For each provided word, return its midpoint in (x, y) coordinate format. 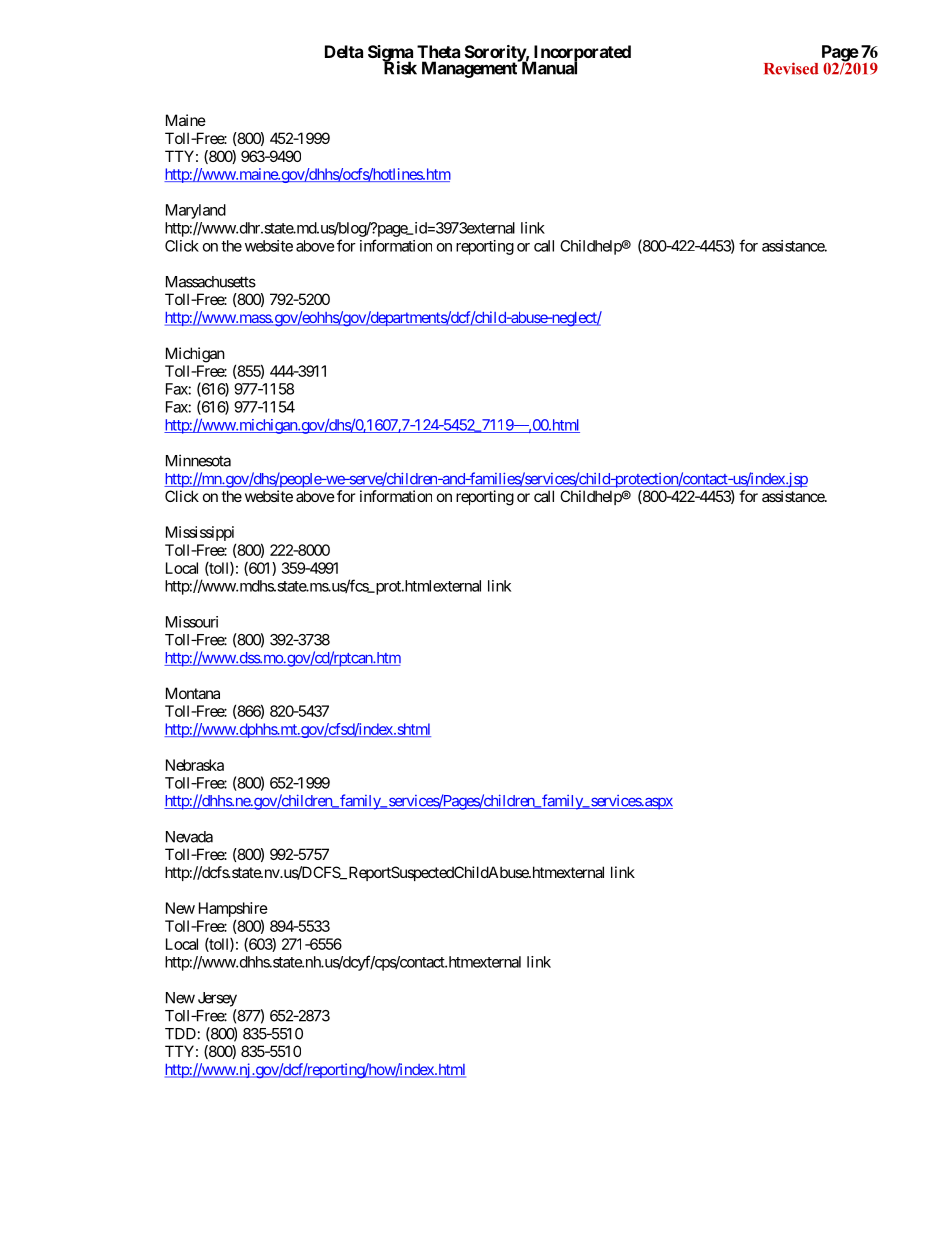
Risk (400, 67)
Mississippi (201, 535)
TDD (180, 1034)
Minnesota (198, 460)
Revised (791, 68)
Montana (193, 693)
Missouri (192, 622)
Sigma (390, 54)
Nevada (189, 837)
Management (470, 69)
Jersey (217, 999)
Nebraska (195, 765)
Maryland (196, 211)
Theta (438, 51)
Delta (344, 51)
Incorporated (581, 54)
